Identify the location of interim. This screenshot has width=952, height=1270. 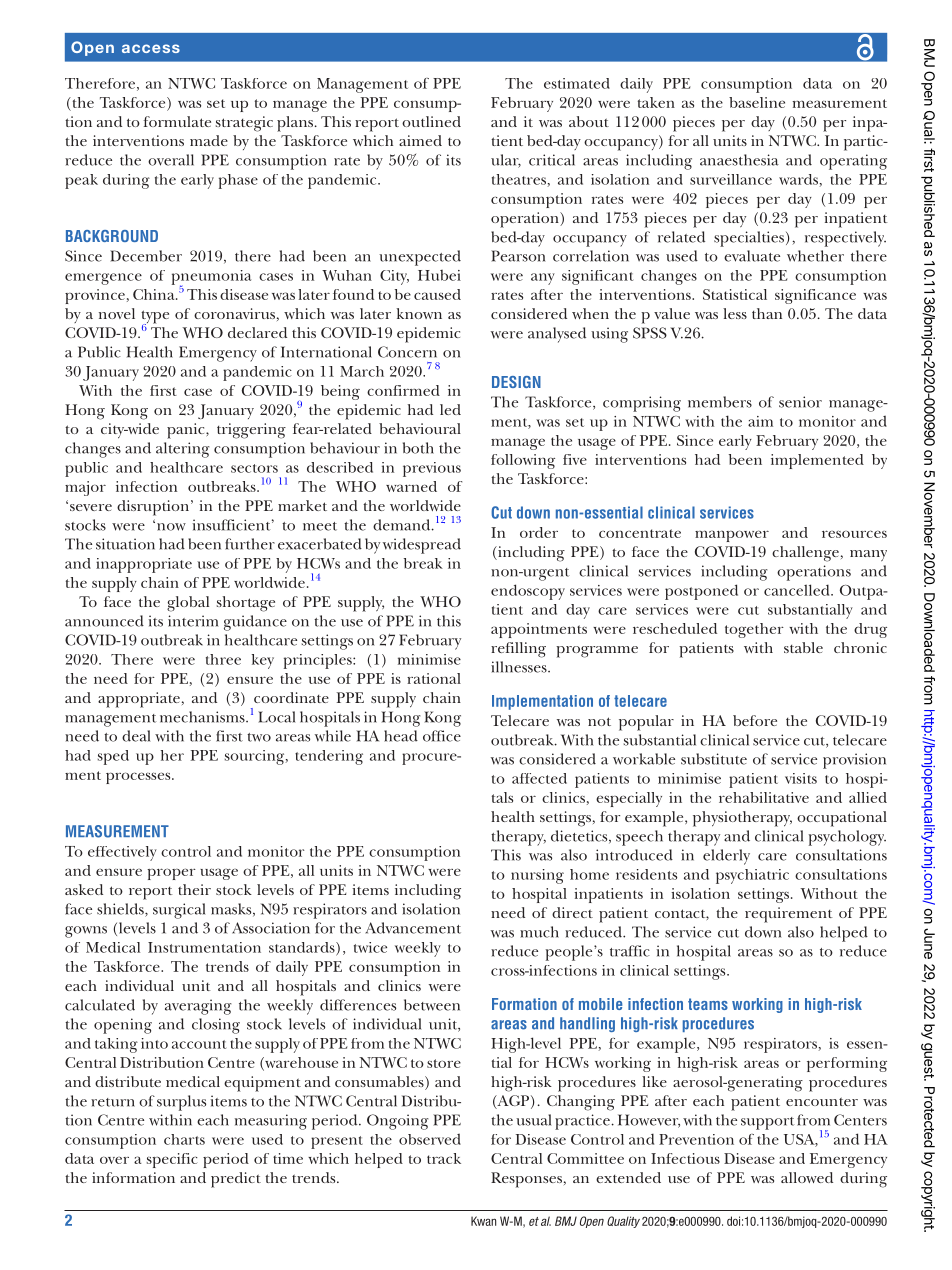
(193, 621).
